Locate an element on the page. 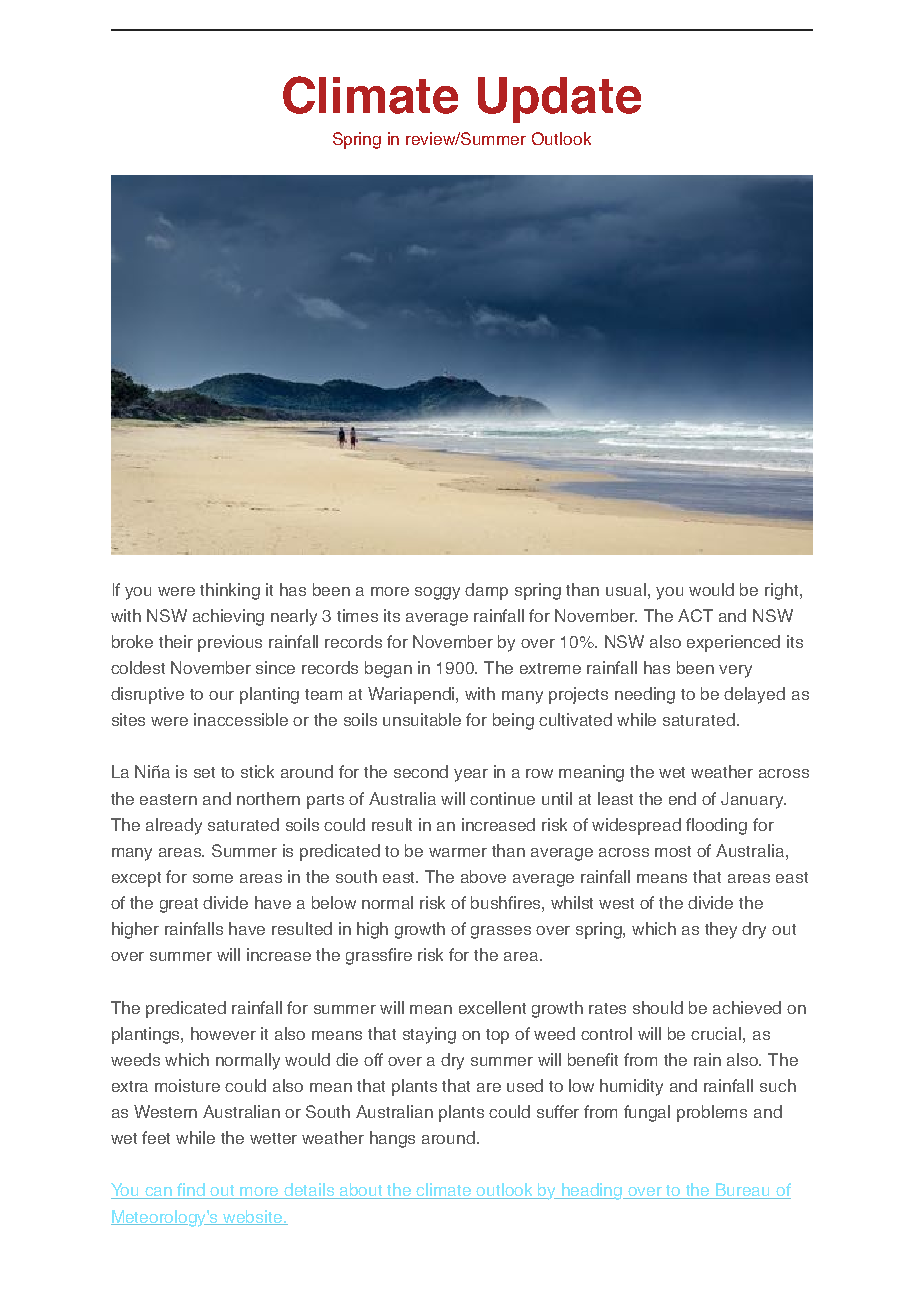 Image resolution: width=924 pixels, height=1308 pixels. year is located at coordinates (471, 775).
